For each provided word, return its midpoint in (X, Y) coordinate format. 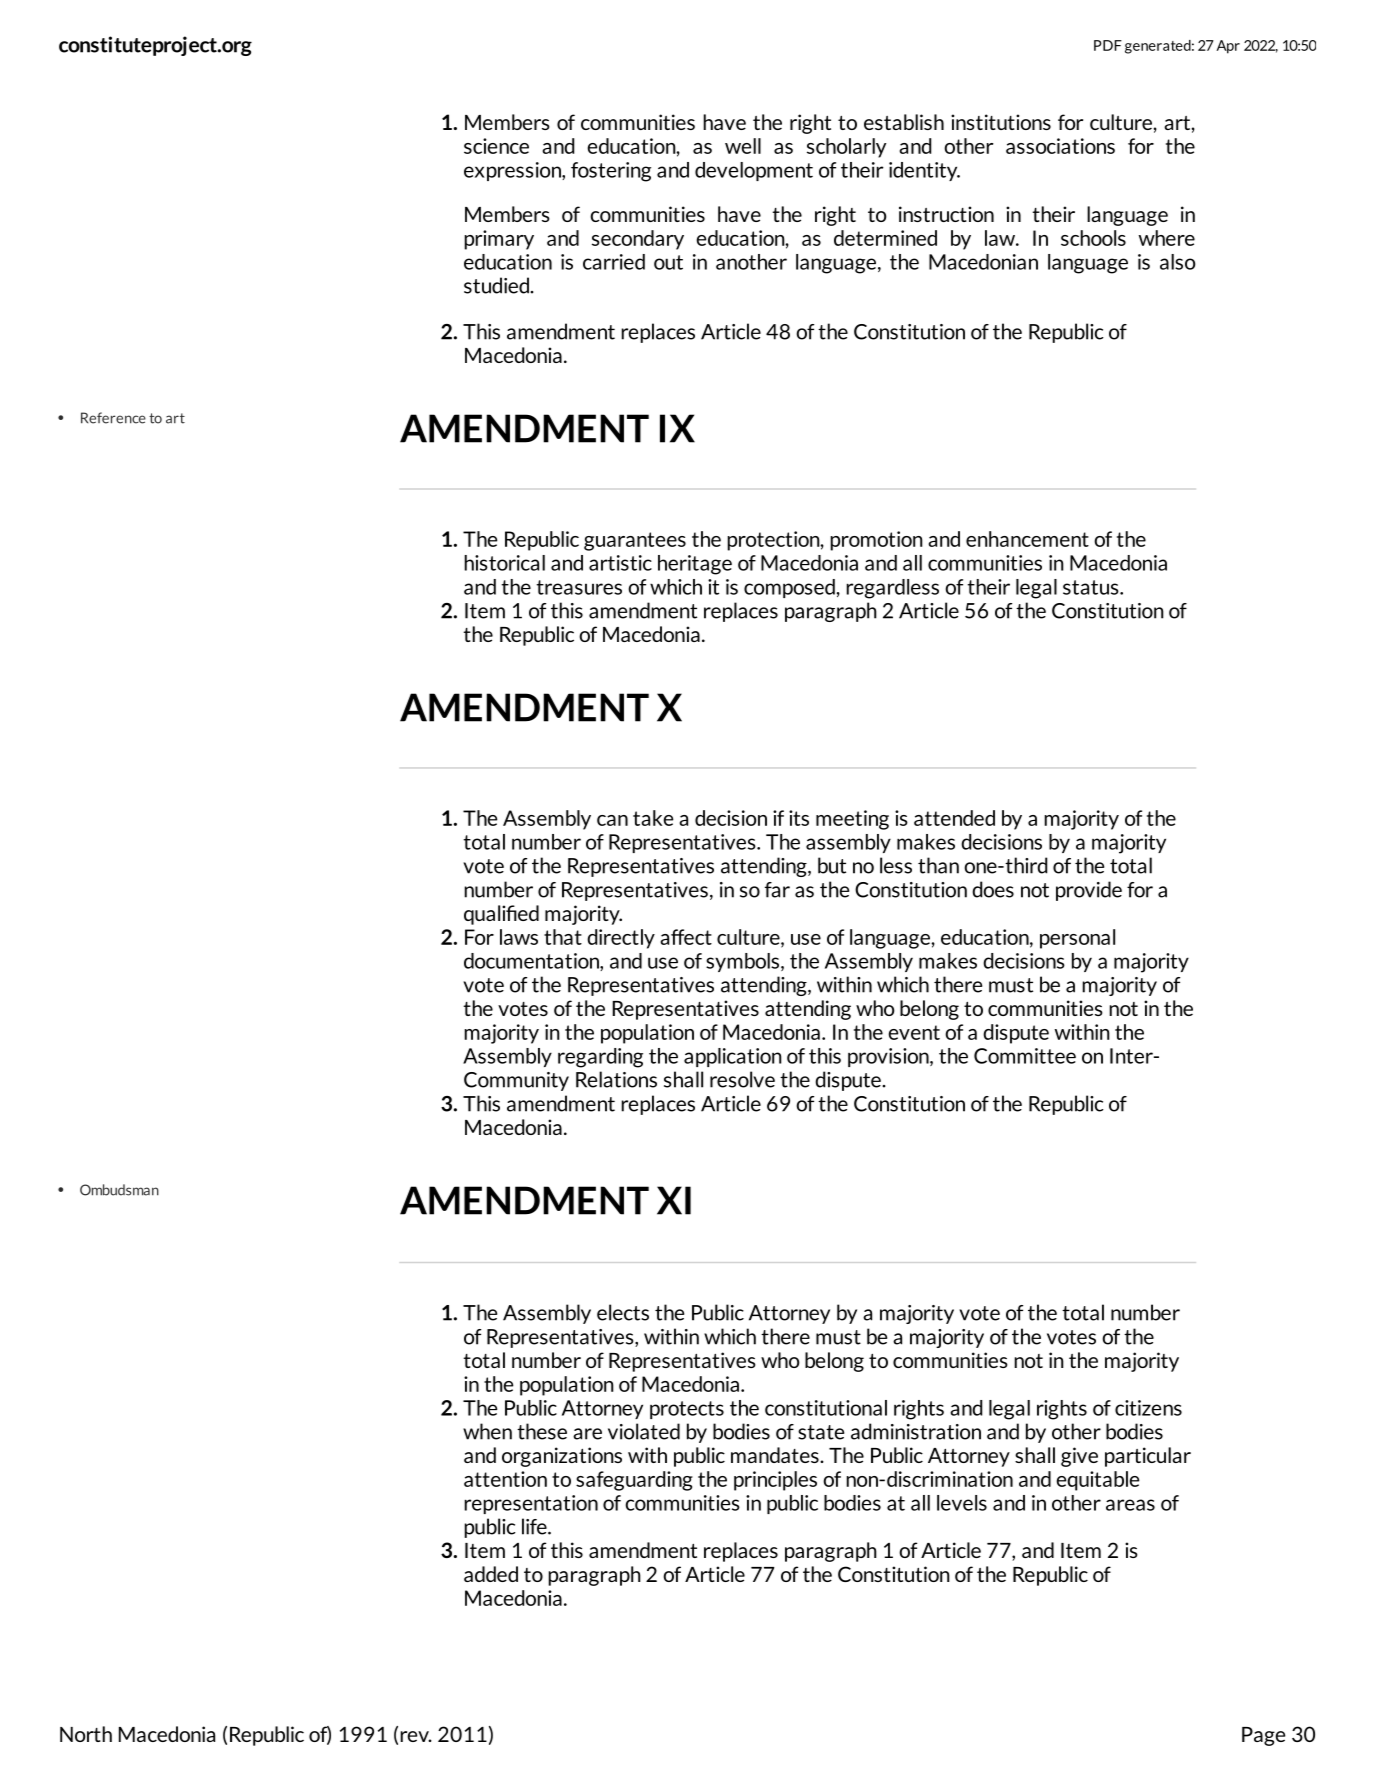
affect (686, 937)
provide (1089, 891)
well (743, 146)
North (86, 1734)
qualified (501, 915)
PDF (1108, 45)
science (496, 146)
